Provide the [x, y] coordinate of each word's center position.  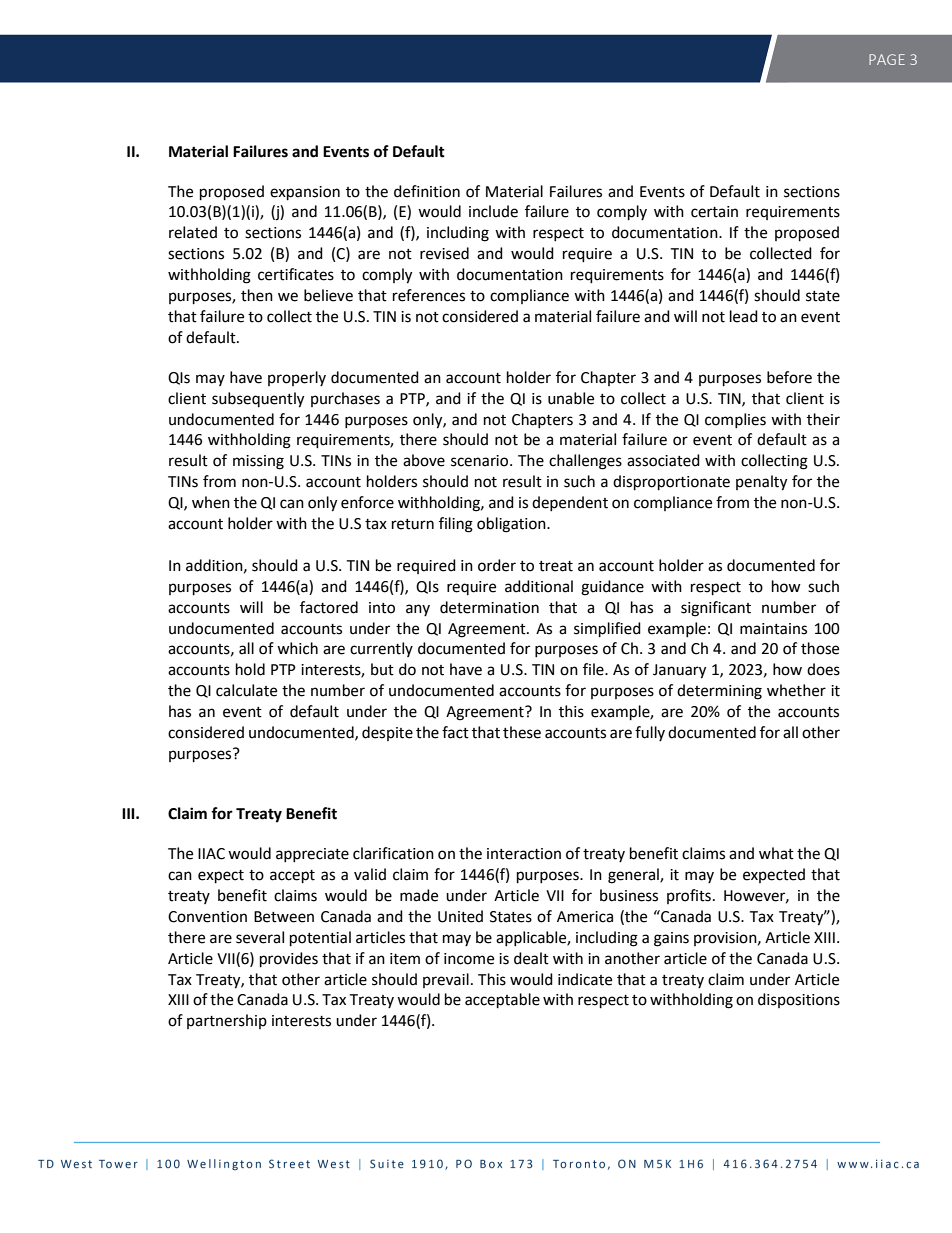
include [493, 211]
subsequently [258, 400]
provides [289, 960]
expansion [305, 193]
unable [571, 398]
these [522, 732]
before [789, 377]
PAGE [887, 59]
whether [796, 690]
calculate [246, 690]
